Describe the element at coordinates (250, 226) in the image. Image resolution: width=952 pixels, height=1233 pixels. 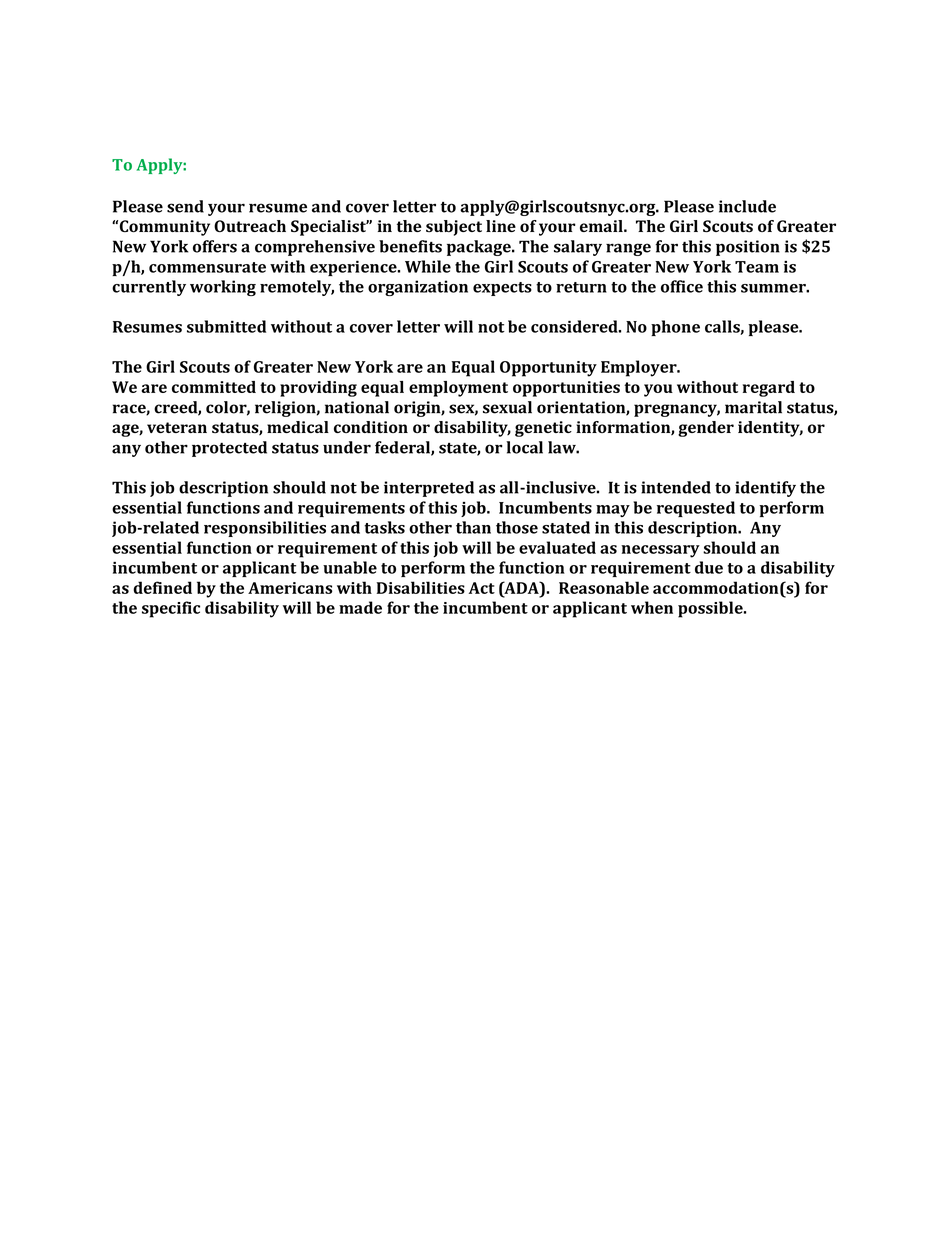
I see `Outreach` at that location.
